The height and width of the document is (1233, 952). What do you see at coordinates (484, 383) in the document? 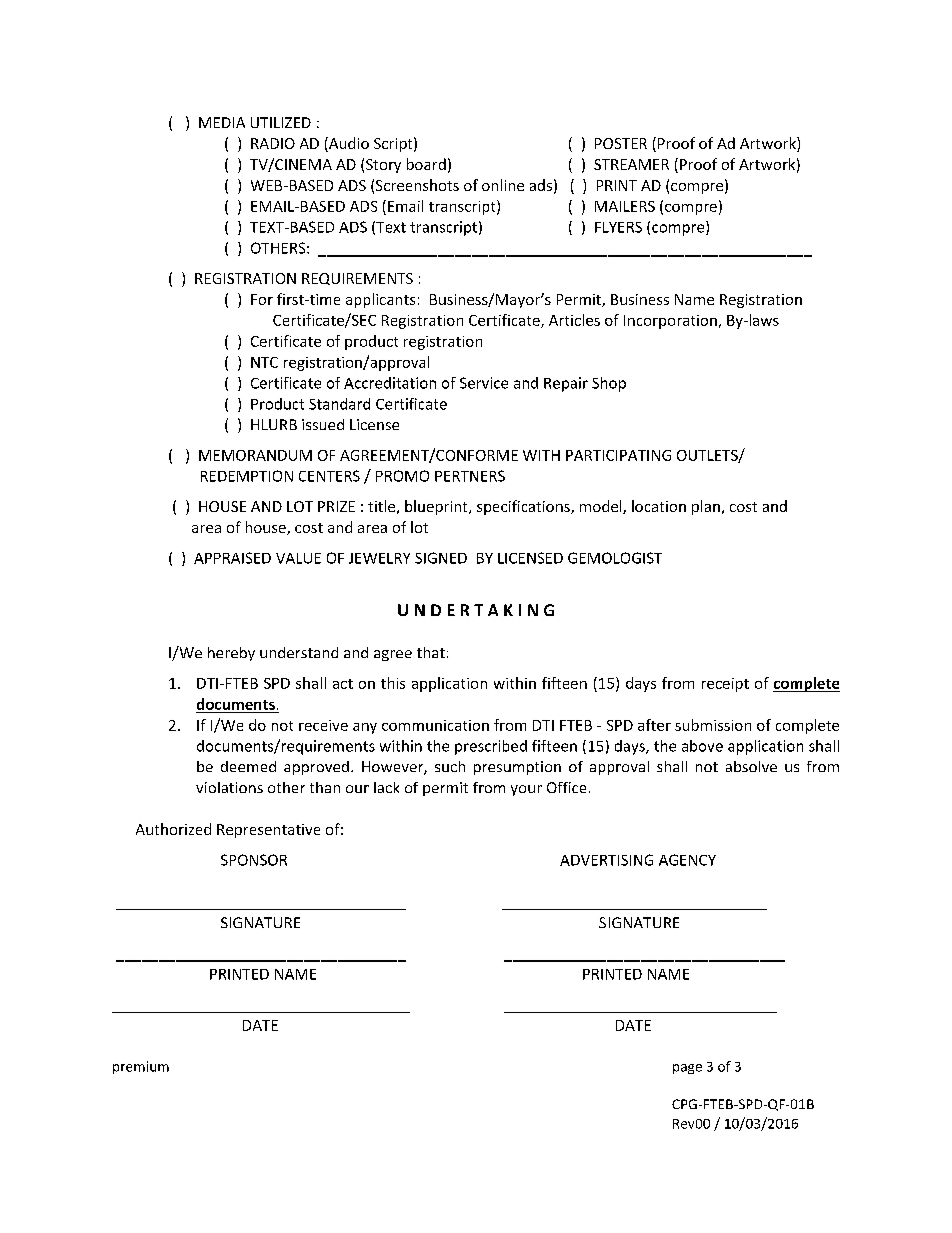
I see `Service` at bounding box center [484, 383].
